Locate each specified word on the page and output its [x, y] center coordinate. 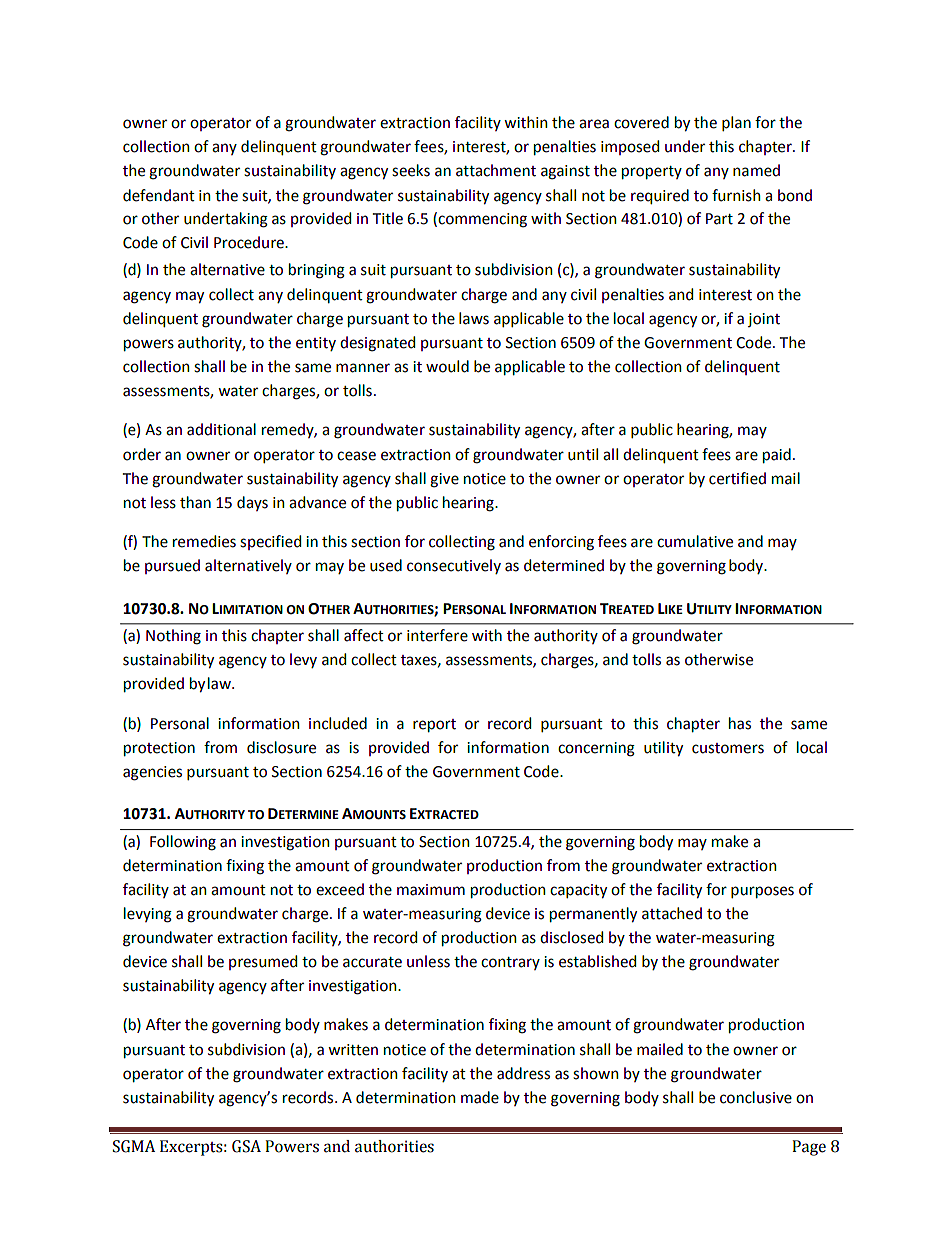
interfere [437, 635]
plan [736, 123]
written [353, 1050]
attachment [496, 170]
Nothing [173, 637]
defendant [159, 195]
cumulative [695, 541]
